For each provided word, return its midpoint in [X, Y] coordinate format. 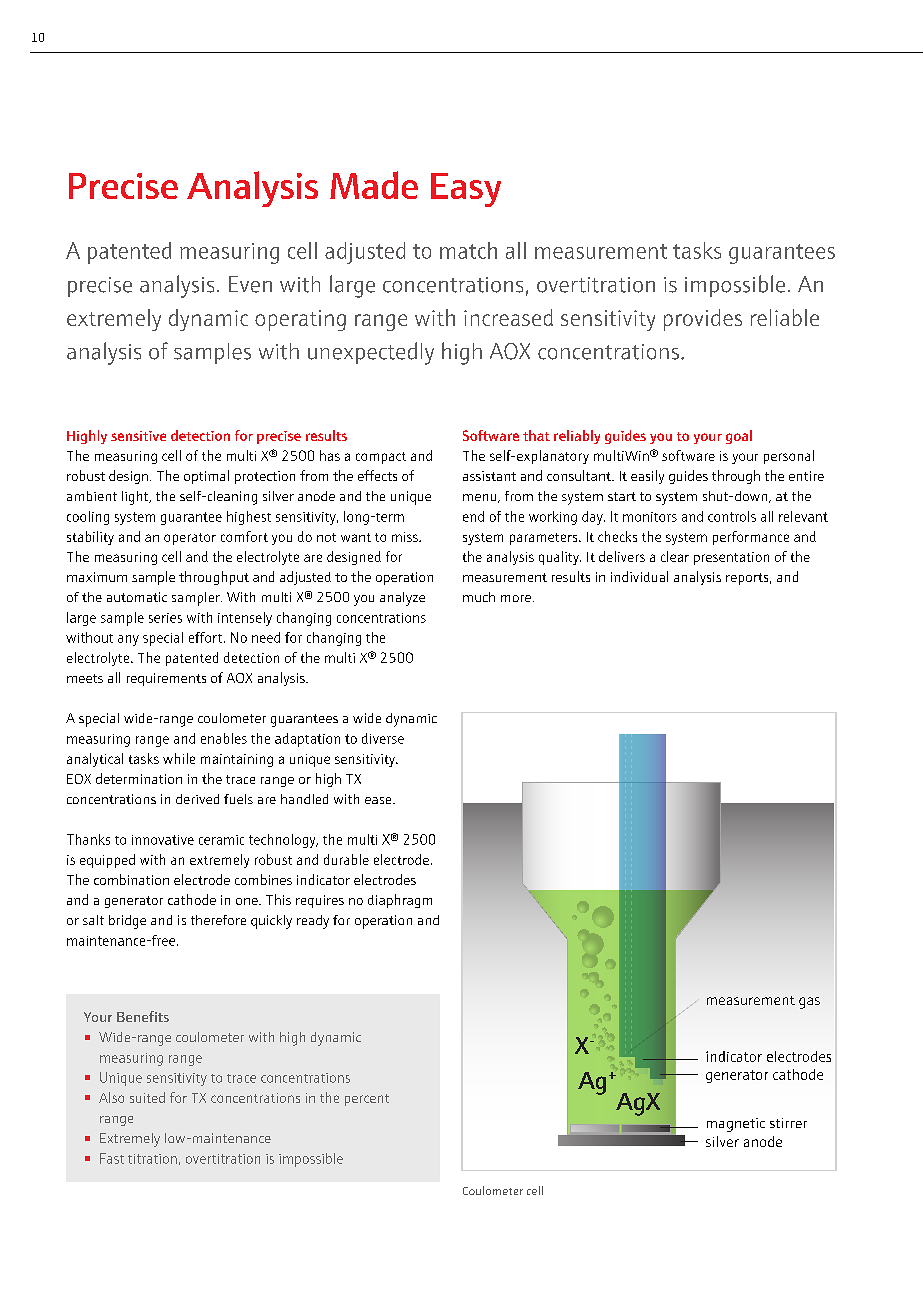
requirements [166, 679]
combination [131, 879]
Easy [466, 190]
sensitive [138, 436]
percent [367, 1100]
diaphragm [400, 901]
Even [250, 284]
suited [147, 1097]
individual [639, 576]
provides [703, 320]
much [479, 597]
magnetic [736, 1125]
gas [809, 1003]
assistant [489, 476]
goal [739, 437]
